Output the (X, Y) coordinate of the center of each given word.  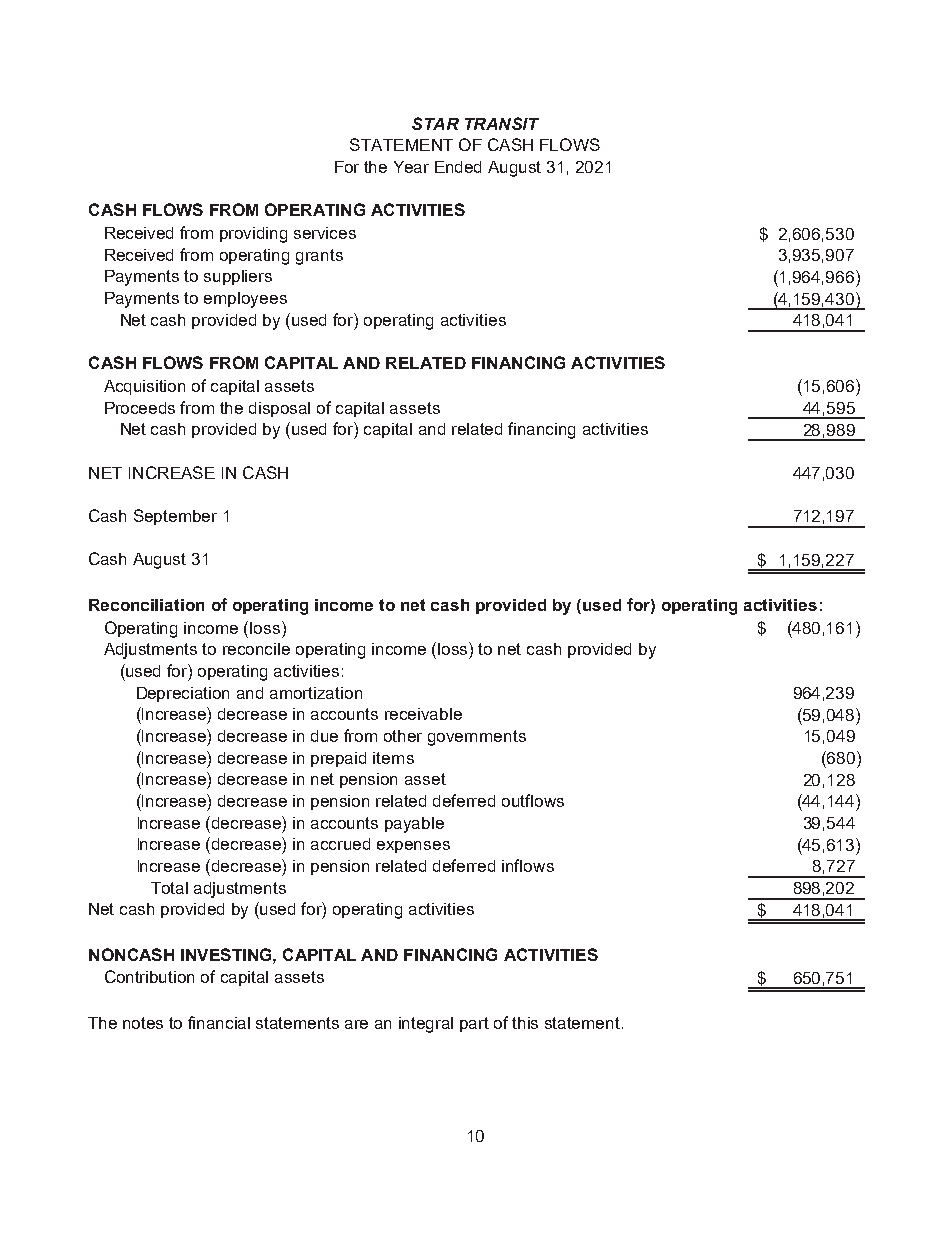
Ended (458, 167)
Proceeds (140, 408)
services (325, 233)
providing (253, 235)
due (324, 736)
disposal (279, 409)
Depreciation (183, 694)
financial (219, 1022)
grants (319, 257)
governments (477, 738)
